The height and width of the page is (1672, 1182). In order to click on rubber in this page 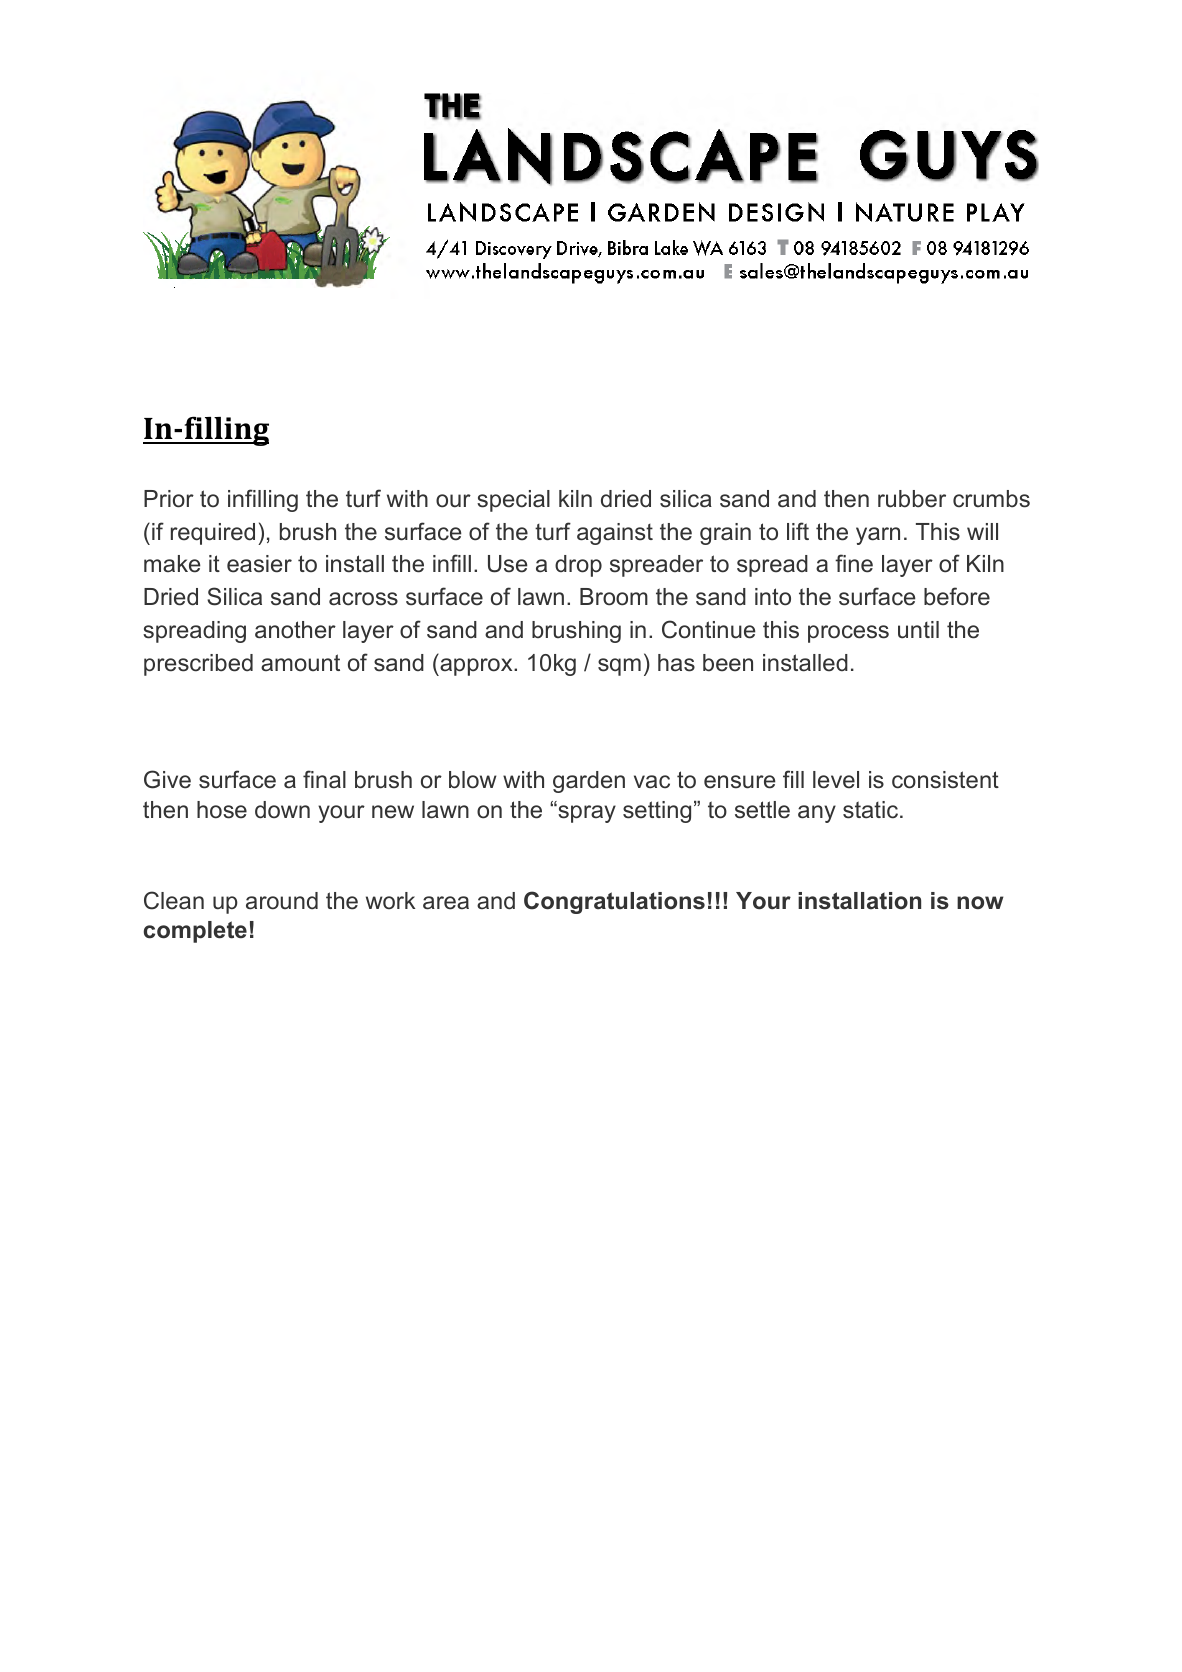, I will do `click(912, 499)`.
